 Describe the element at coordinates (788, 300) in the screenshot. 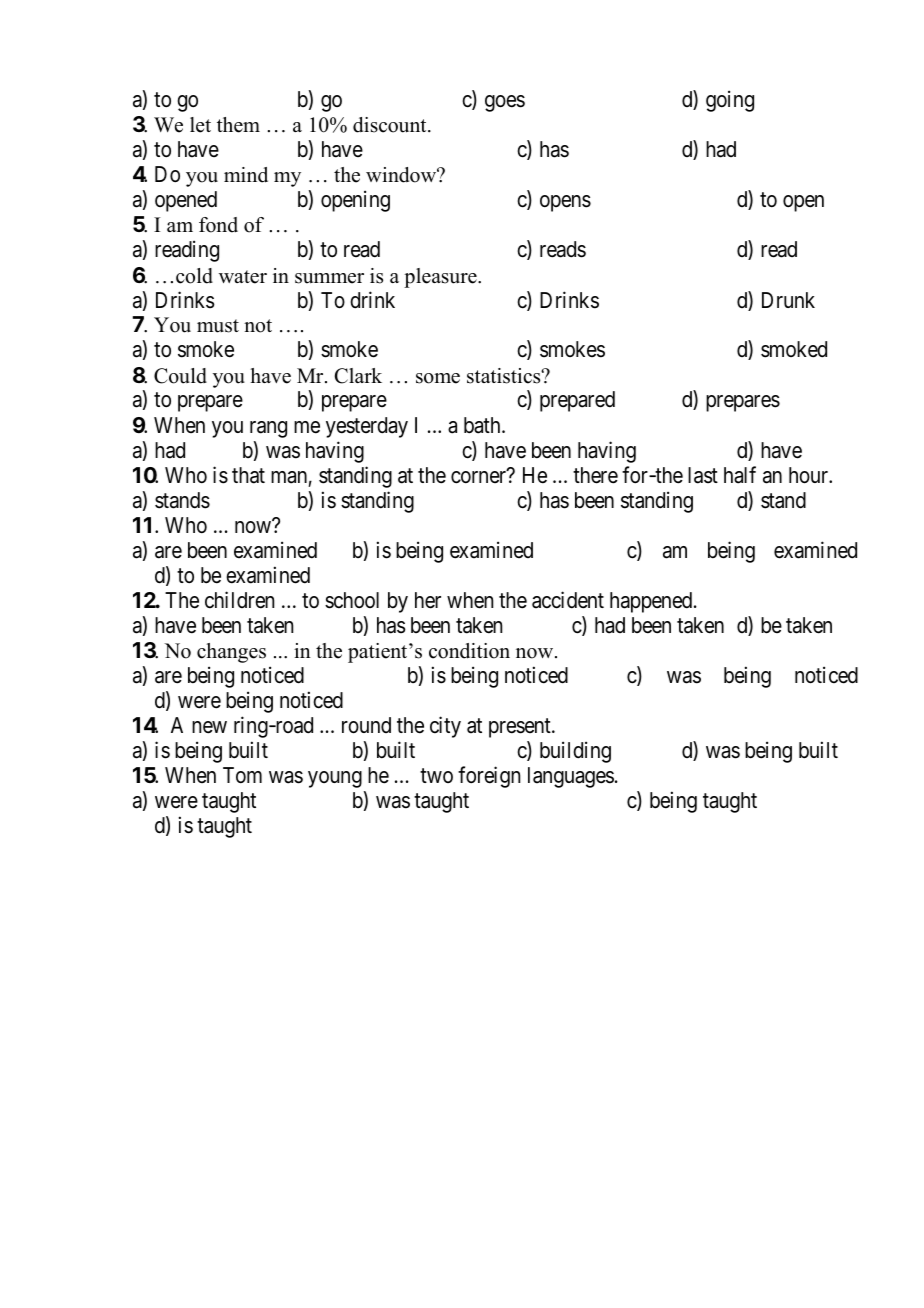

I see `Drunk` at that location.
